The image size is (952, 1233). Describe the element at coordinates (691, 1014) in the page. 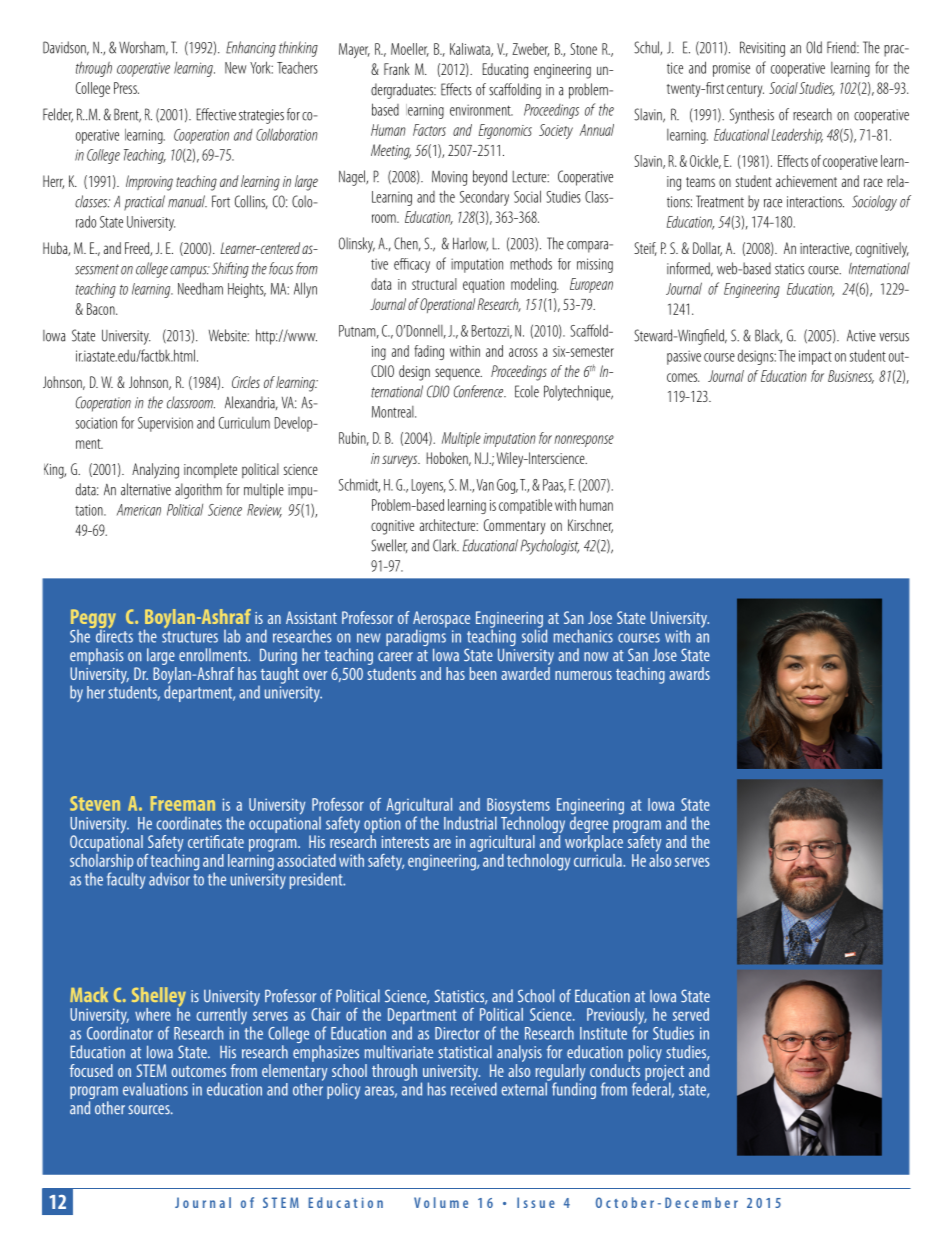

I see `served` at that location.
